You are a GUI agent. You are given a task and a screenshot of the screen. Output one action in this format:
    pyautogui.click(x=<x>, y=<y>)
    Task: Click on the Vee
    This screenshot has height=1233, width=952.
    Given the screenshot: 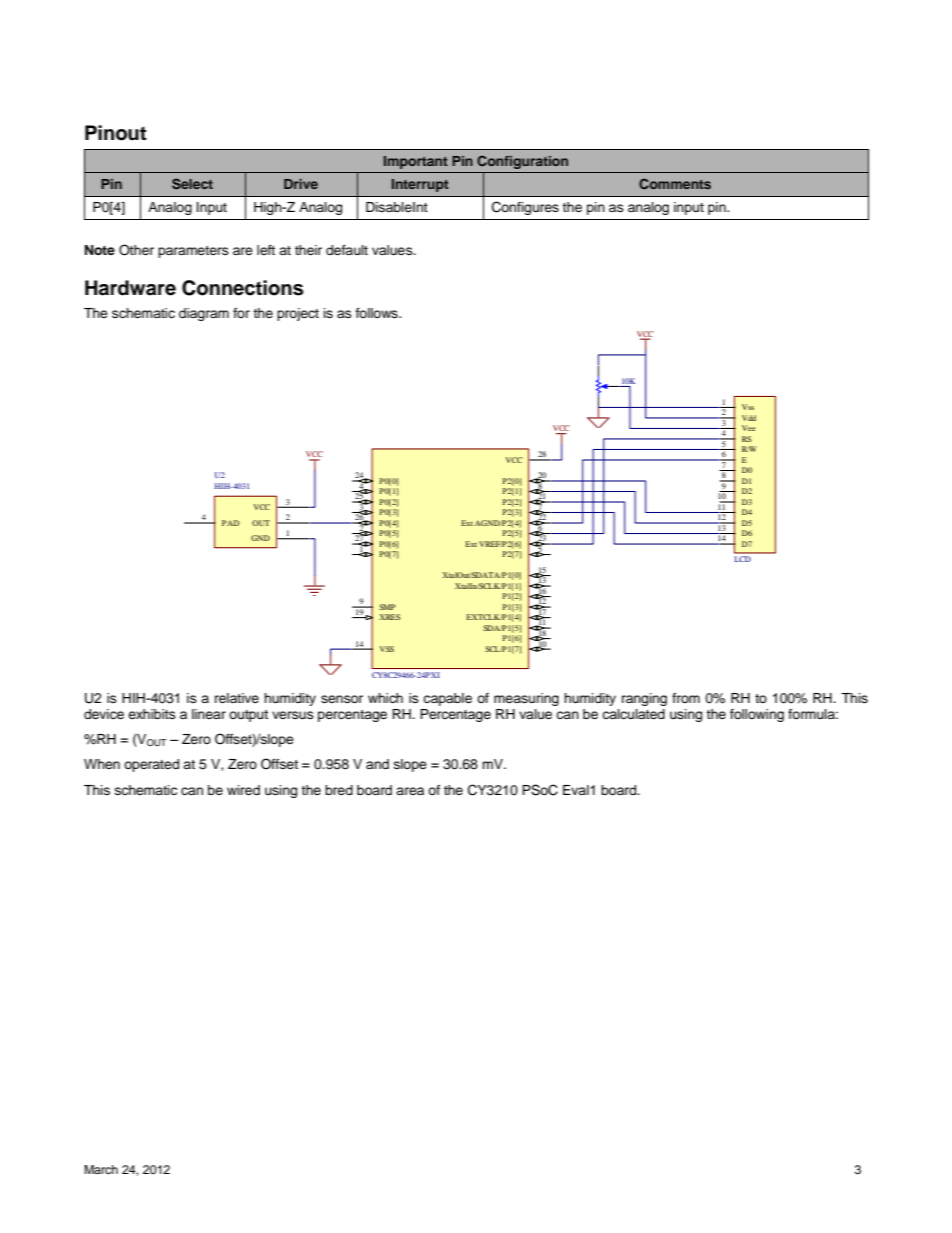 What is the action you would take?
    pyautogui.click(x=749, y=428)
